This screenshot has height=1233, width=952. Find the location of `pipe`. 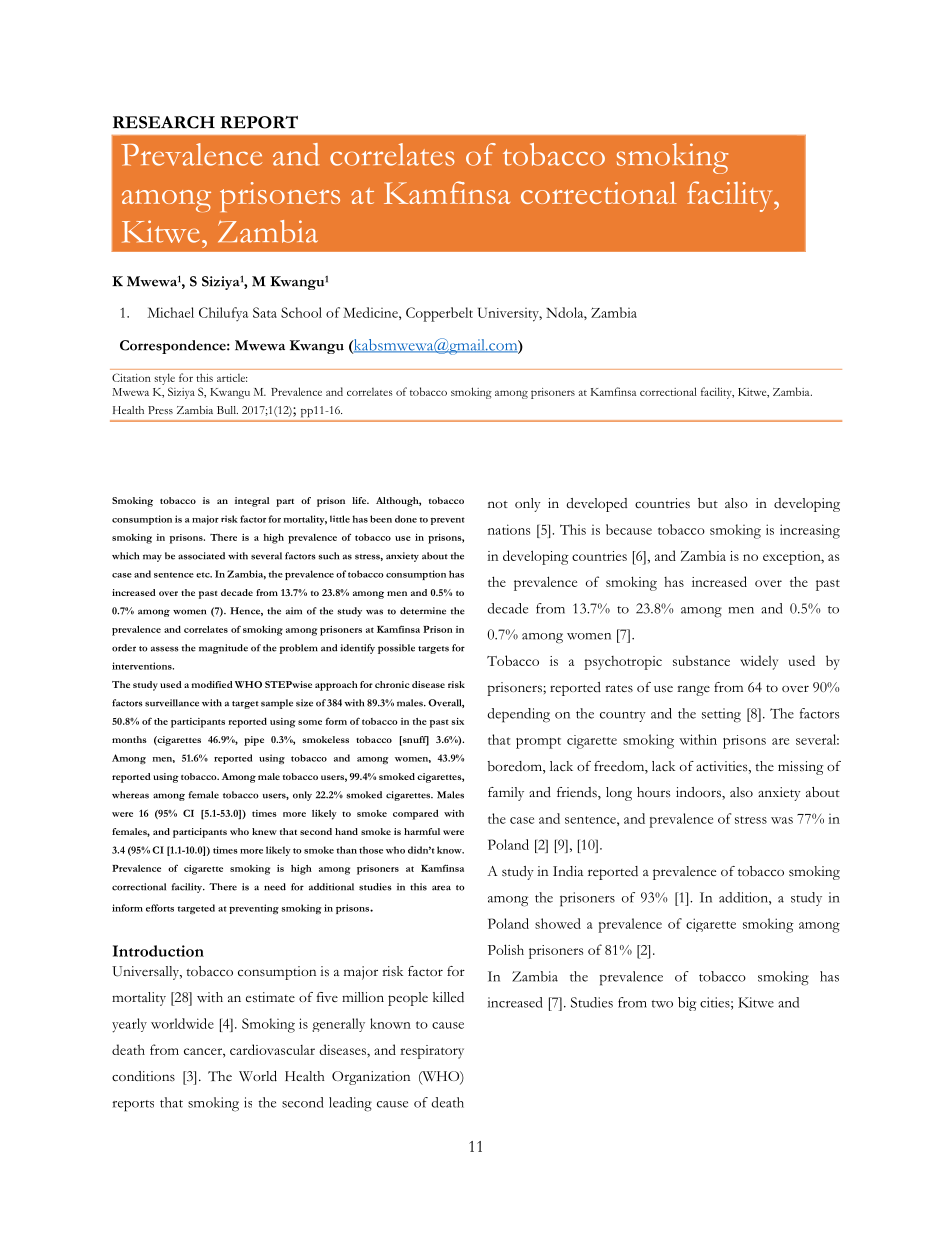

pipe is located at coordinates (254, 741).
